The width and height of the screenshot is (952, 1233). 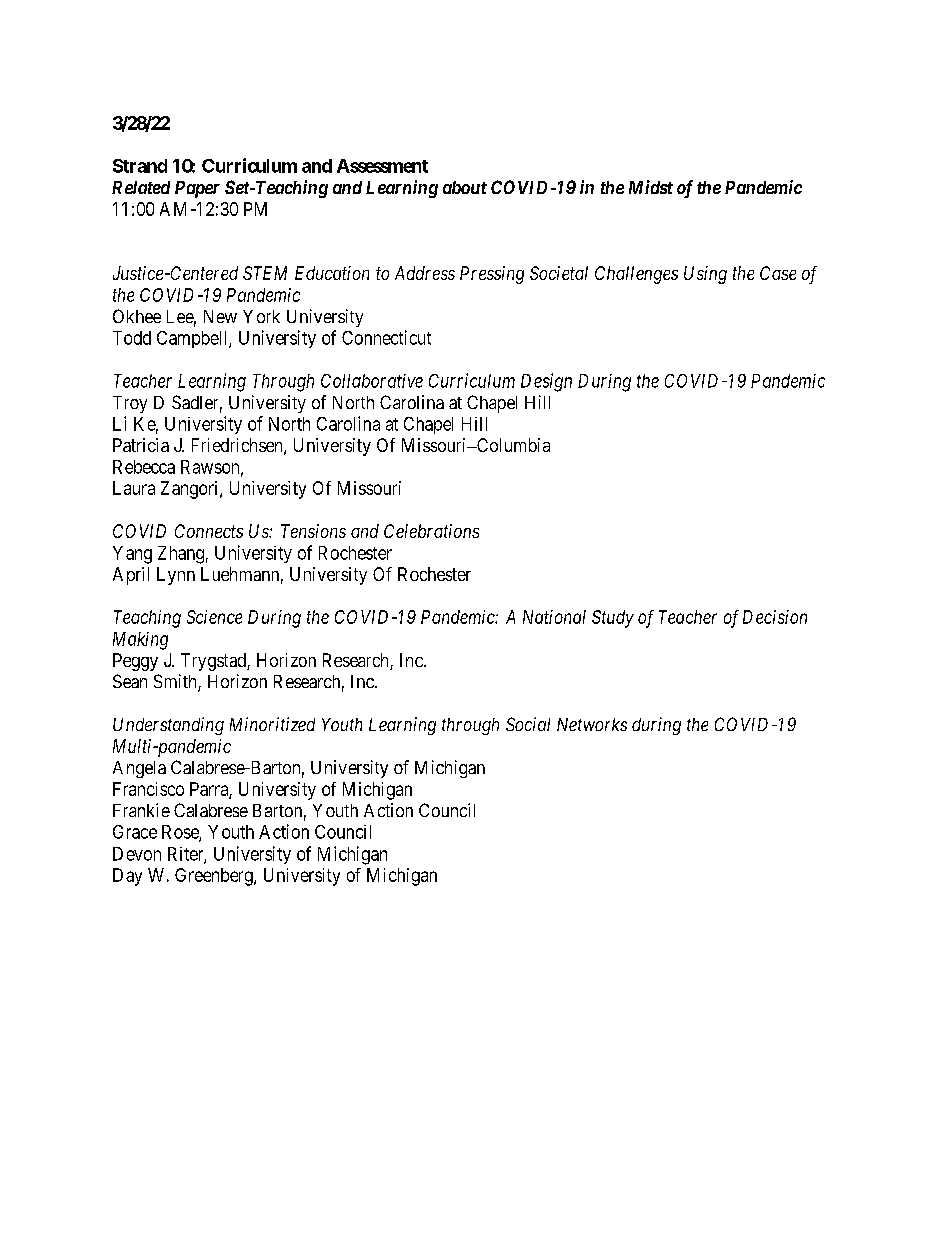 What do you see at coordinates (554, 617) in the screenshot?
I see `National` at bounding box center [554, 617].
